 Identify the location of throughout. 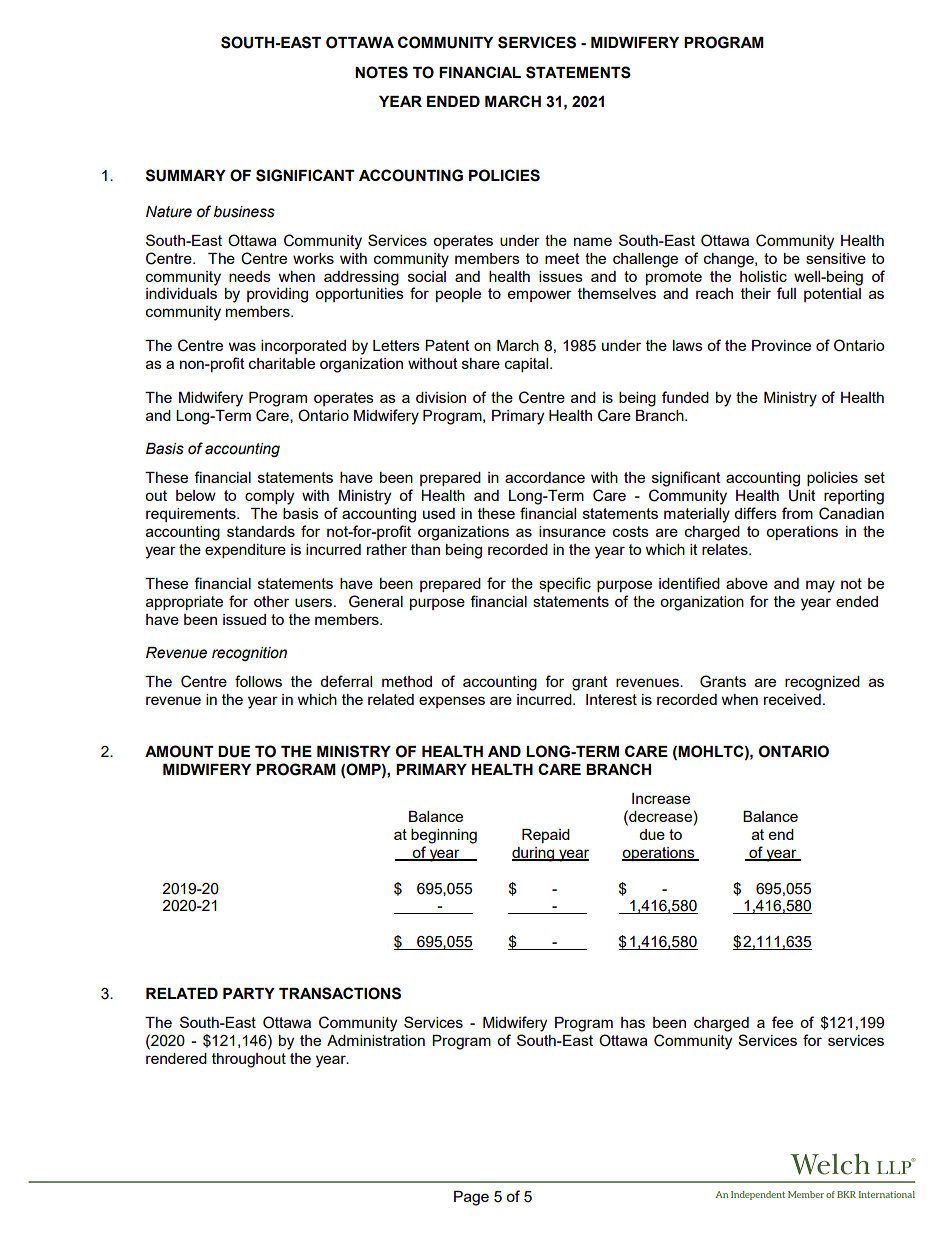
(249, 1060).
